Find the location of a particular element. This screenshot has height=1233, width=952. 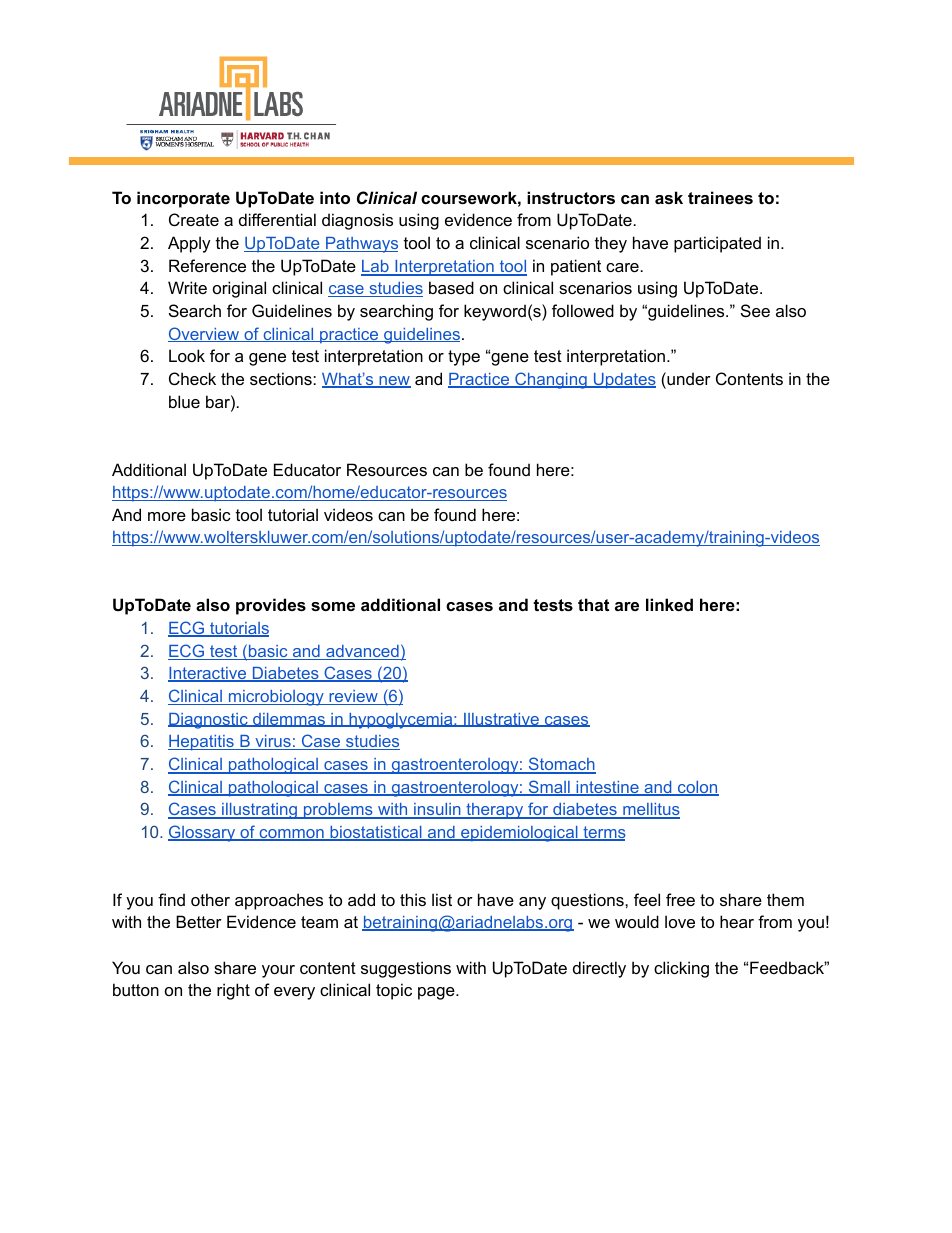

that is located at coordinates (593, 604).
